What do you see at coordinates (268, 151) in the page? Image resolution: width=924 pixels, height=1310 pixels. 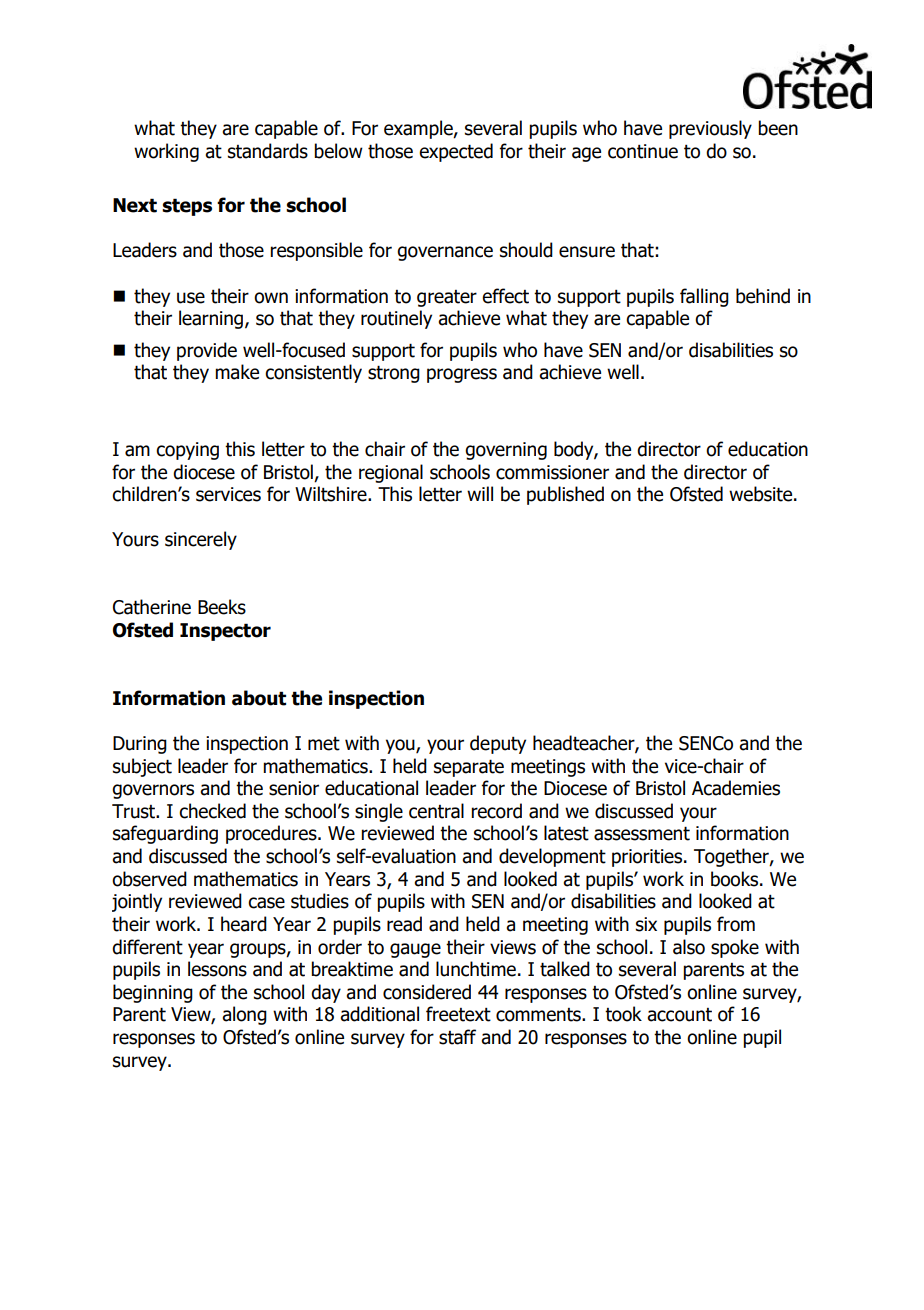 I see `standards` at bounding box center [268, 151].
